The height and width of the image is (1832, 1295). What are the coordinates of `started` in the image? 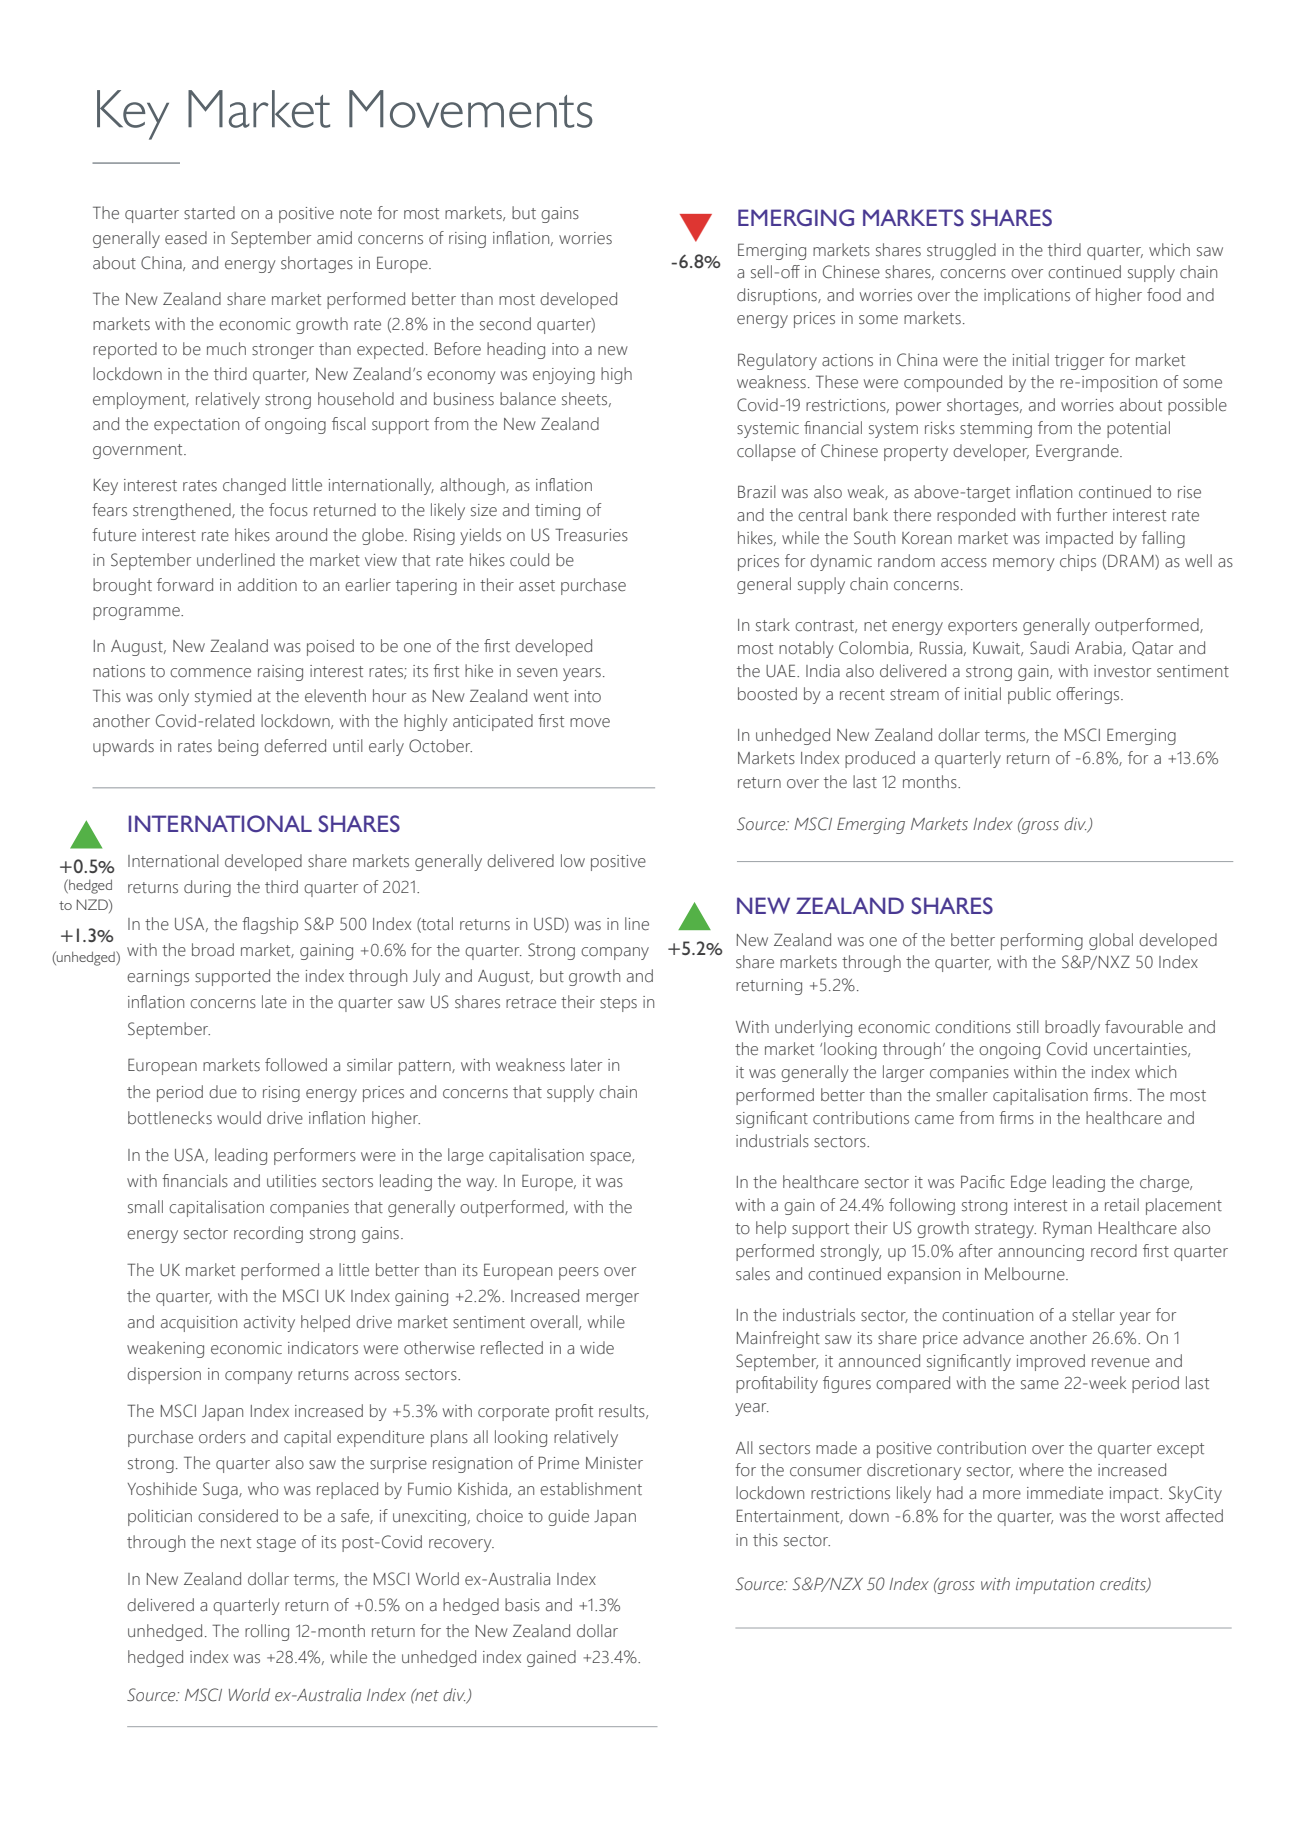 It's located at (209, 213).
